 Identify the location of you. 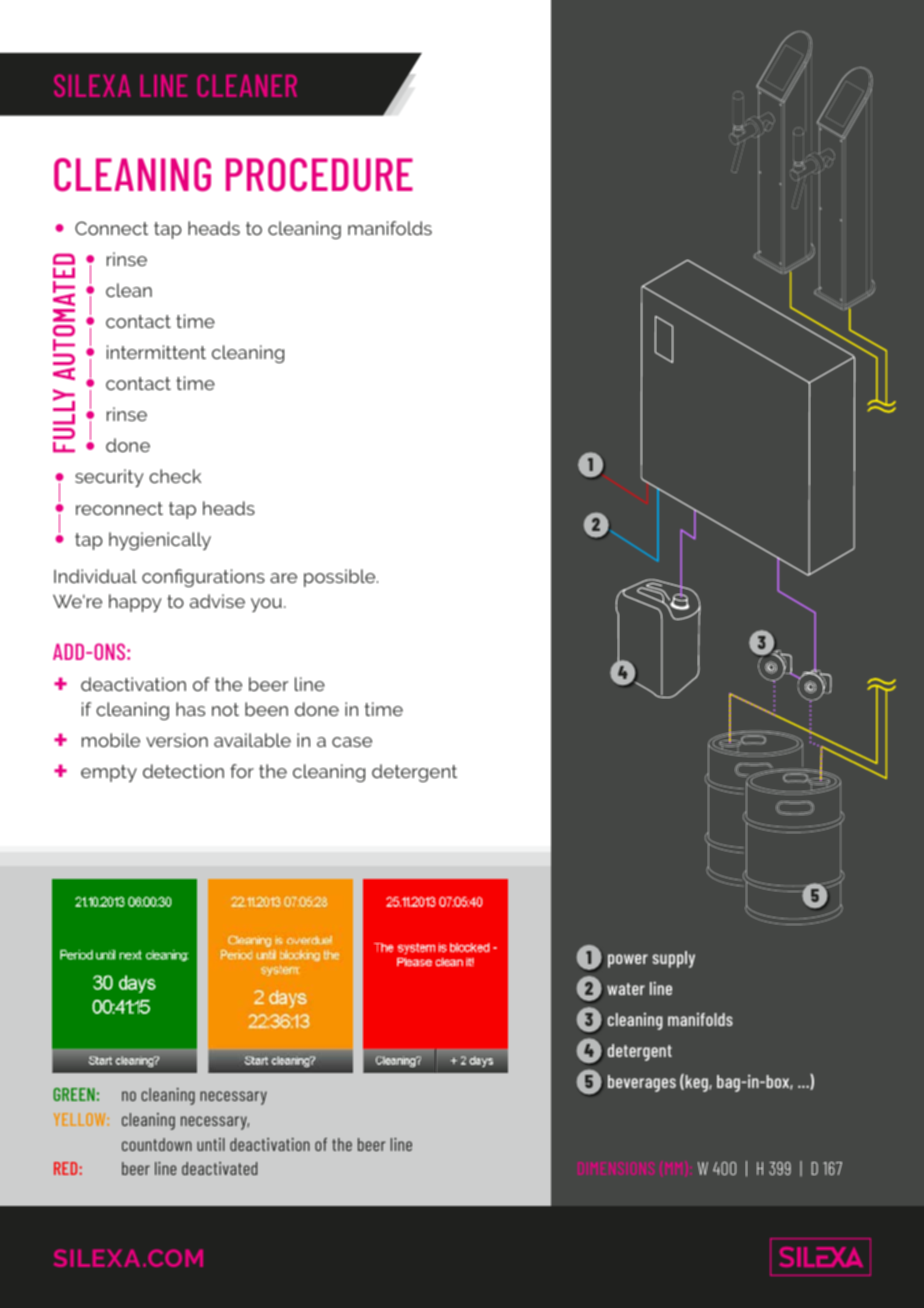
(266, 605).
